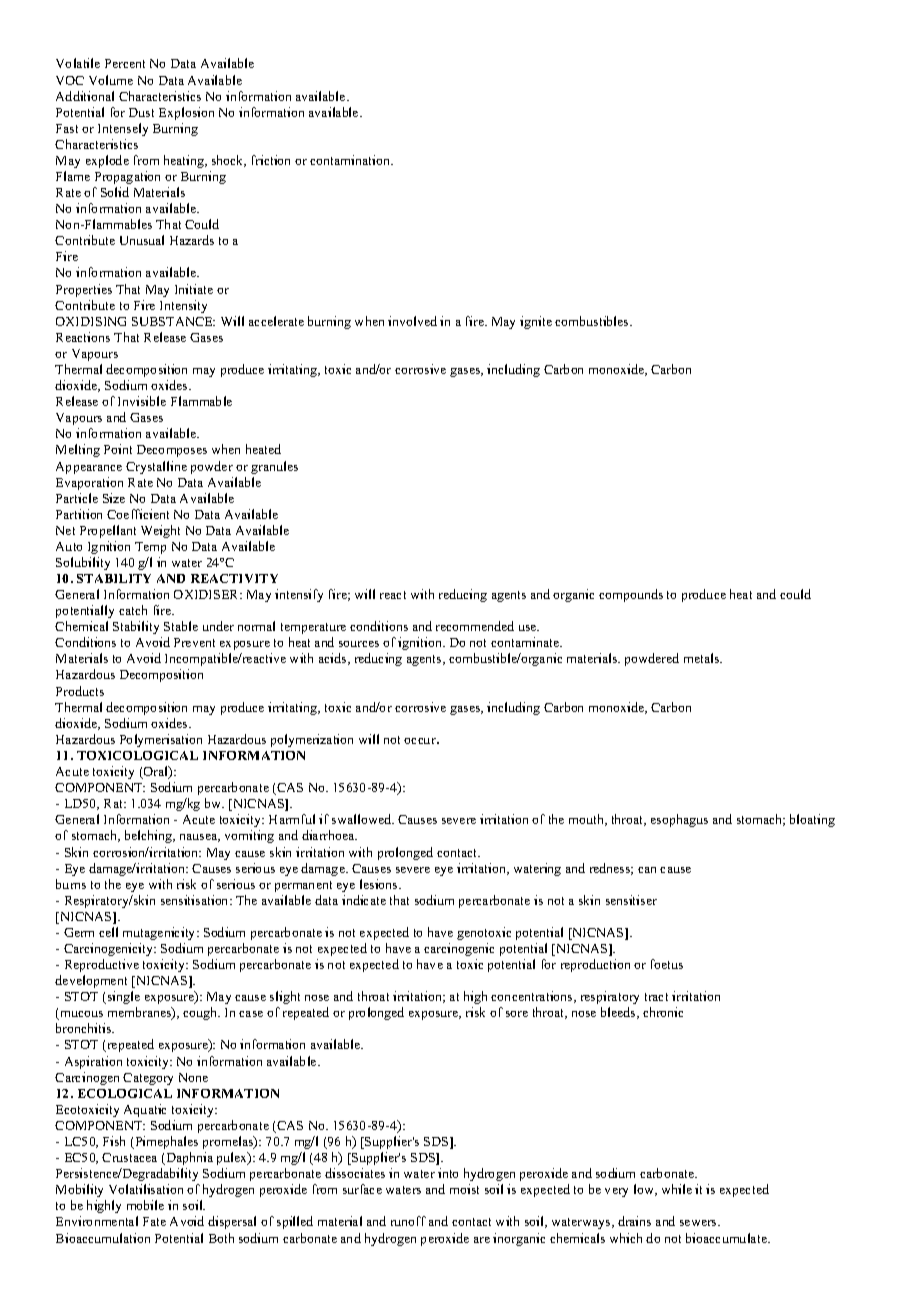 The image size is (924, 1308). I want to click on foetus, so click(667, 964).
